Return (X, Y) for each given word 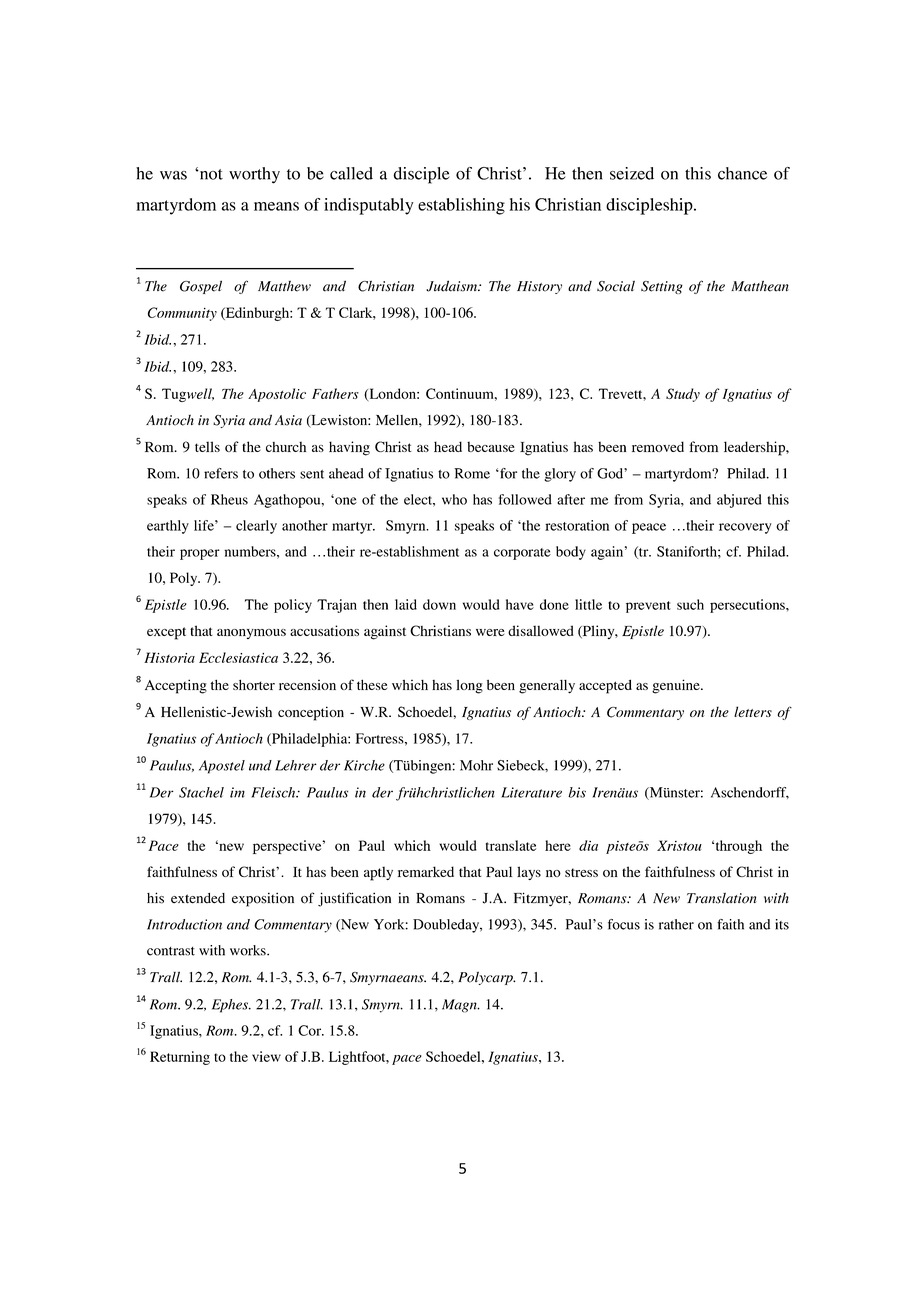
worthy (254, 175)
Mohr (476, 765)
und (260, 765)
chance (742, 173)
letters (753, 711)
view (266, 1056)
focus (624, 924)
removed (658, 446)
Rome (472, 473)
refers (221, 473)
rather (676, 924)
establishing (461, 206)
